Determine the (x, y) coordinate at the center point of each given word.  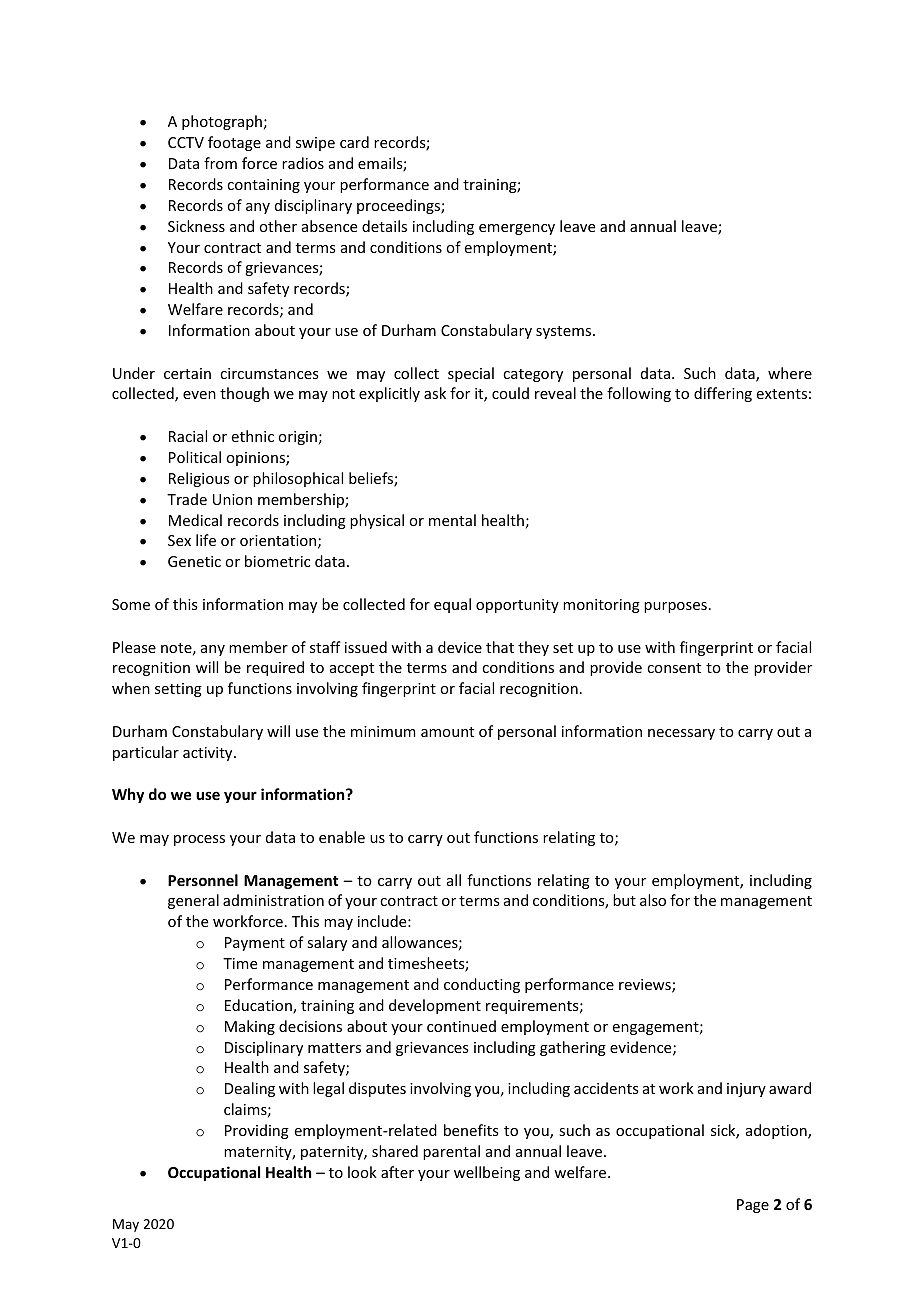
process (199, 840)
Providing (257, 1131)
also (653, 900)
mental (452, 520)
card (354, 142)
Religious (199, 479)
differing (723, 394)
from (220, 163)
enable (342, 837)
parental (451, 1152)
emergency (517, 229)
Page (753, 1206)
